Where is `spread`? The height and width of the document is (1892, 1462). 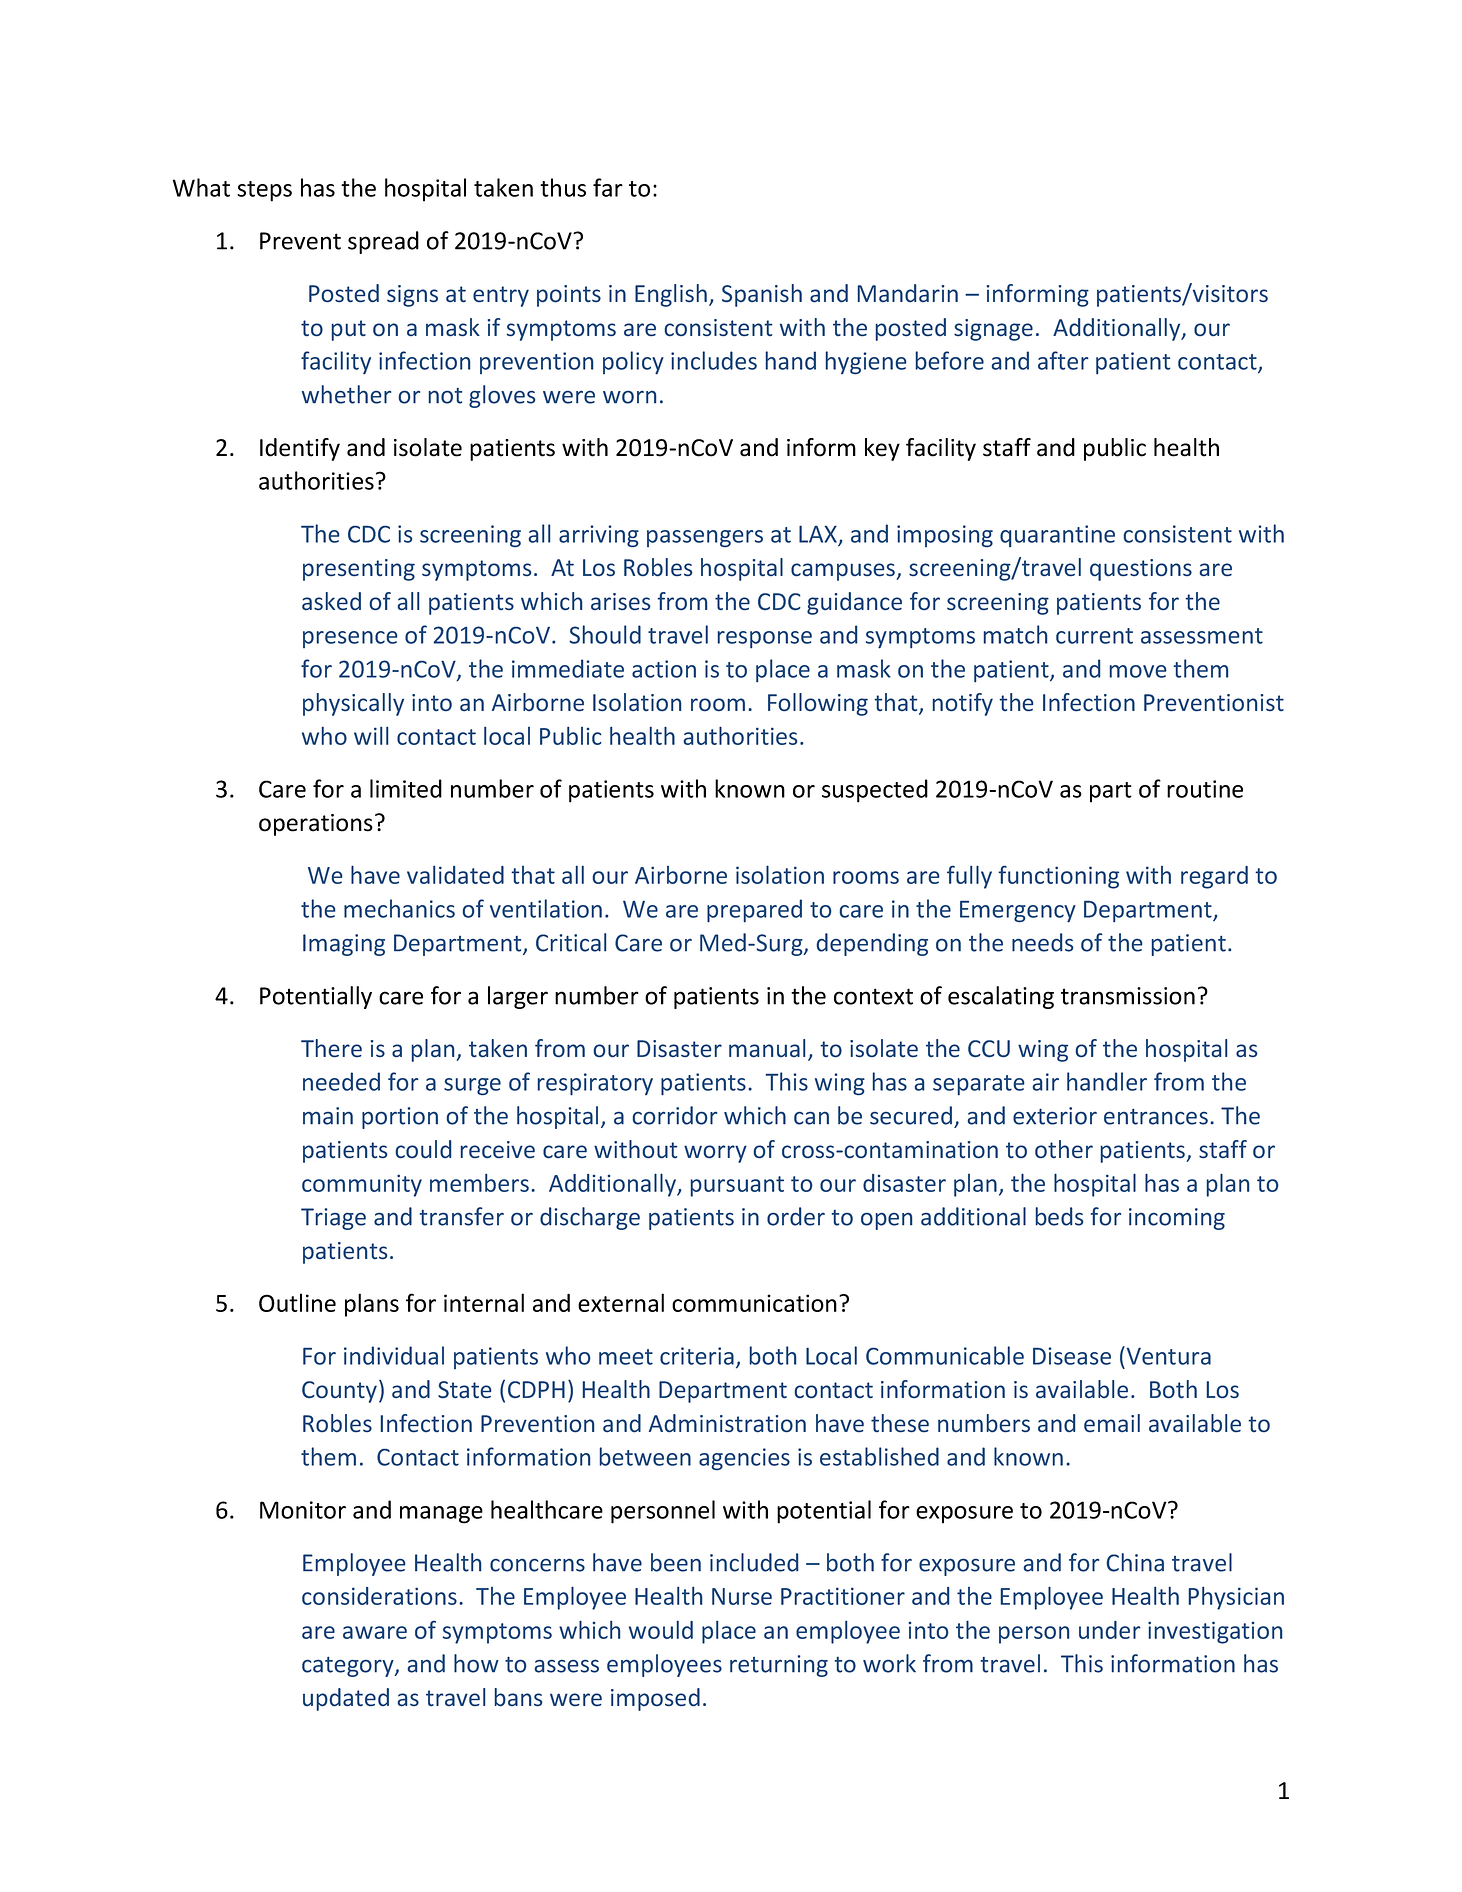 spread is located at coordinates (383, 242).
